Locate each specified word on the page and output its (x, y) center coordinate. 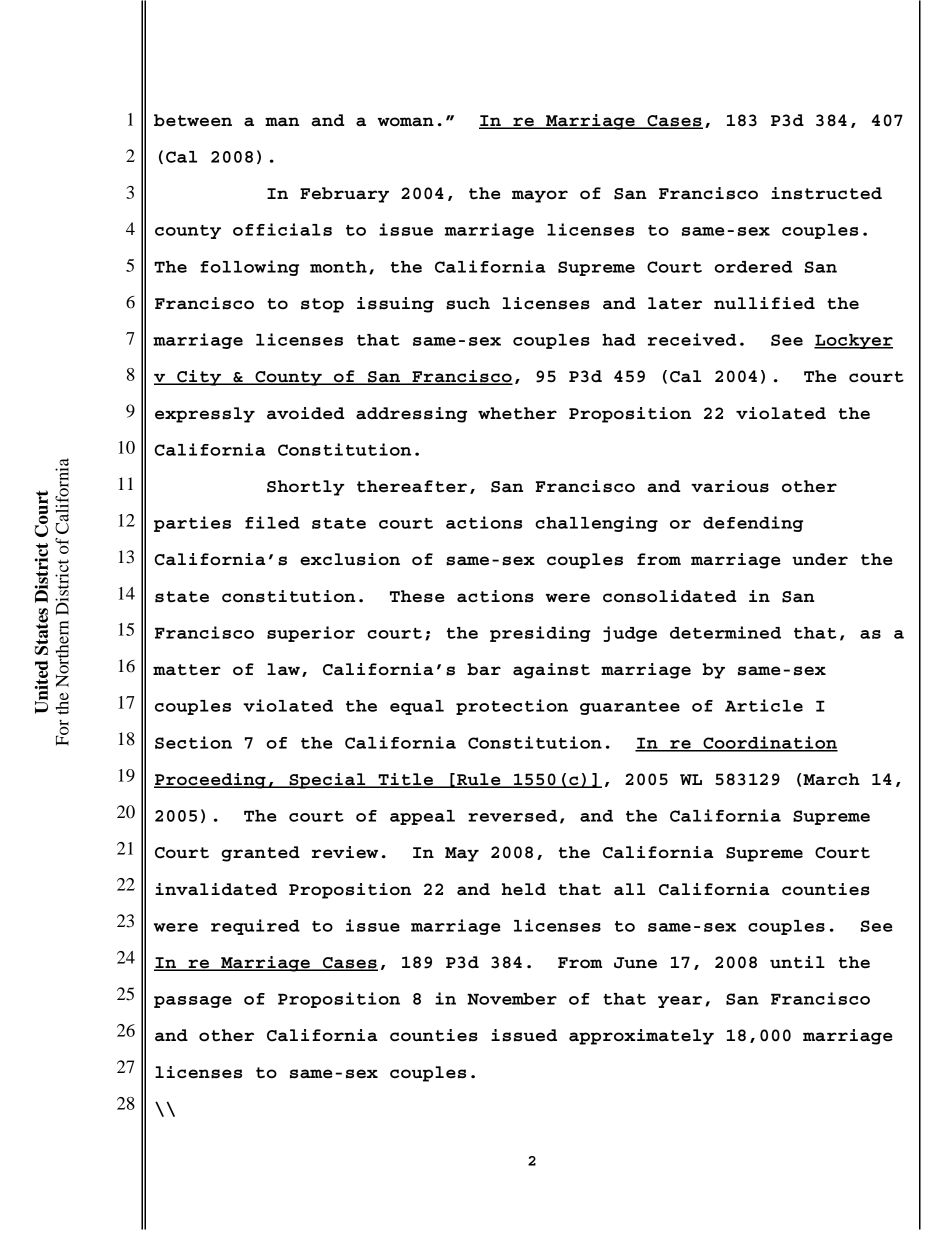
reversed (512, 816)
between (193, 120)
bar (484, 669)
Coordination (769, 743)
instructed (826, 193)
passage (193, 1002)
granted (260, 854)
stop (322, 305)
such (468, 303)
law (283, 669)
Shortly (305, 488)
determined (725, 632)
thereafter (412, 486)
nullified (764, 303)
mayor (540, 196)
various (730, 486)
